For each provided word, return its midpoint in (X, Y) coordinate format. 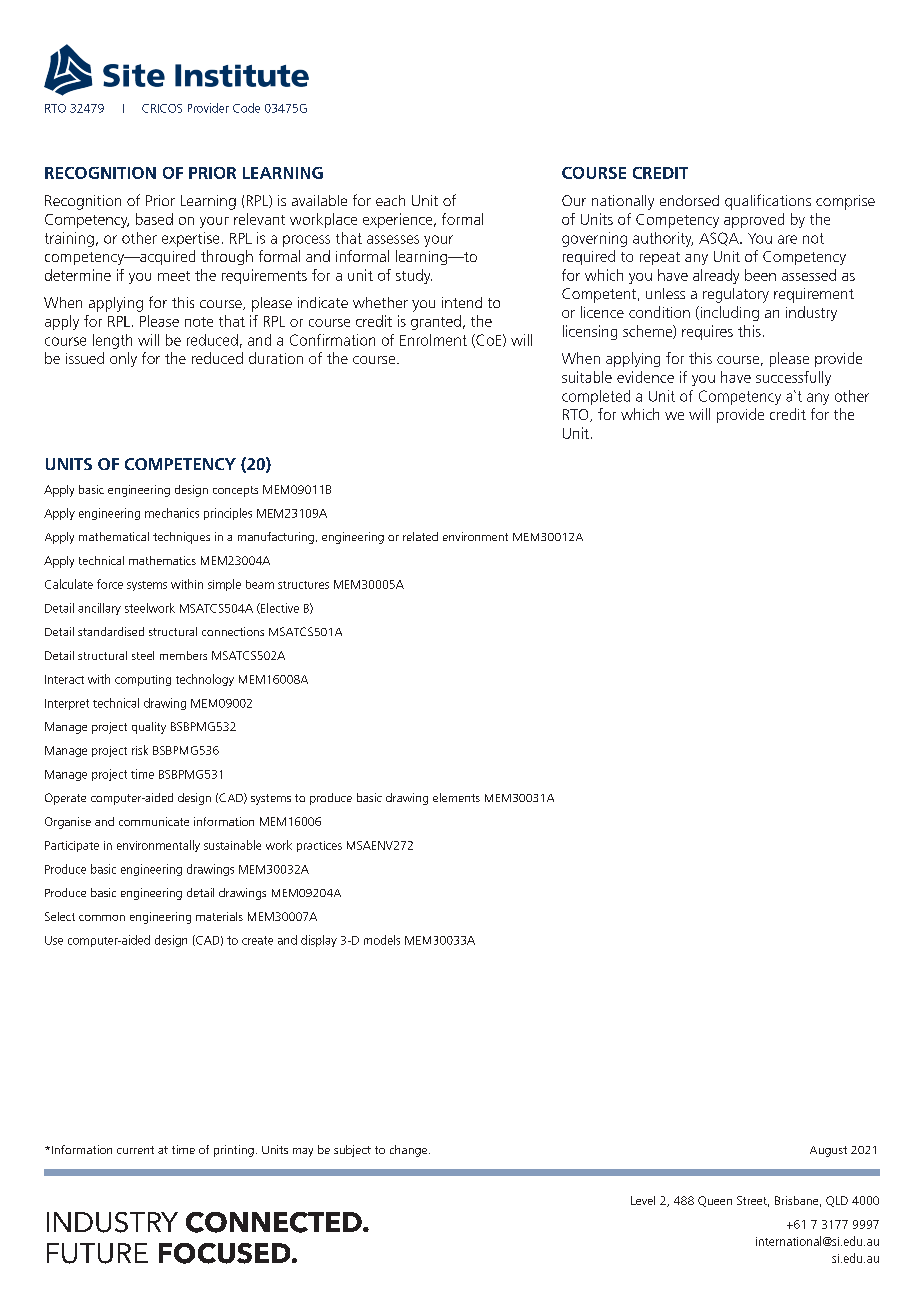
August (828, 1151)
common (102, 918)
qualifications (768, 202)
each (390, 200)
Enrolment (433, 340)
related (420, 536)
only (123, 359)
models (382, 940)
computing (143, 680)
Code (246, 108)
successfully (793, 378)
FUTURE (97, 1253)
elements (456, 797)
